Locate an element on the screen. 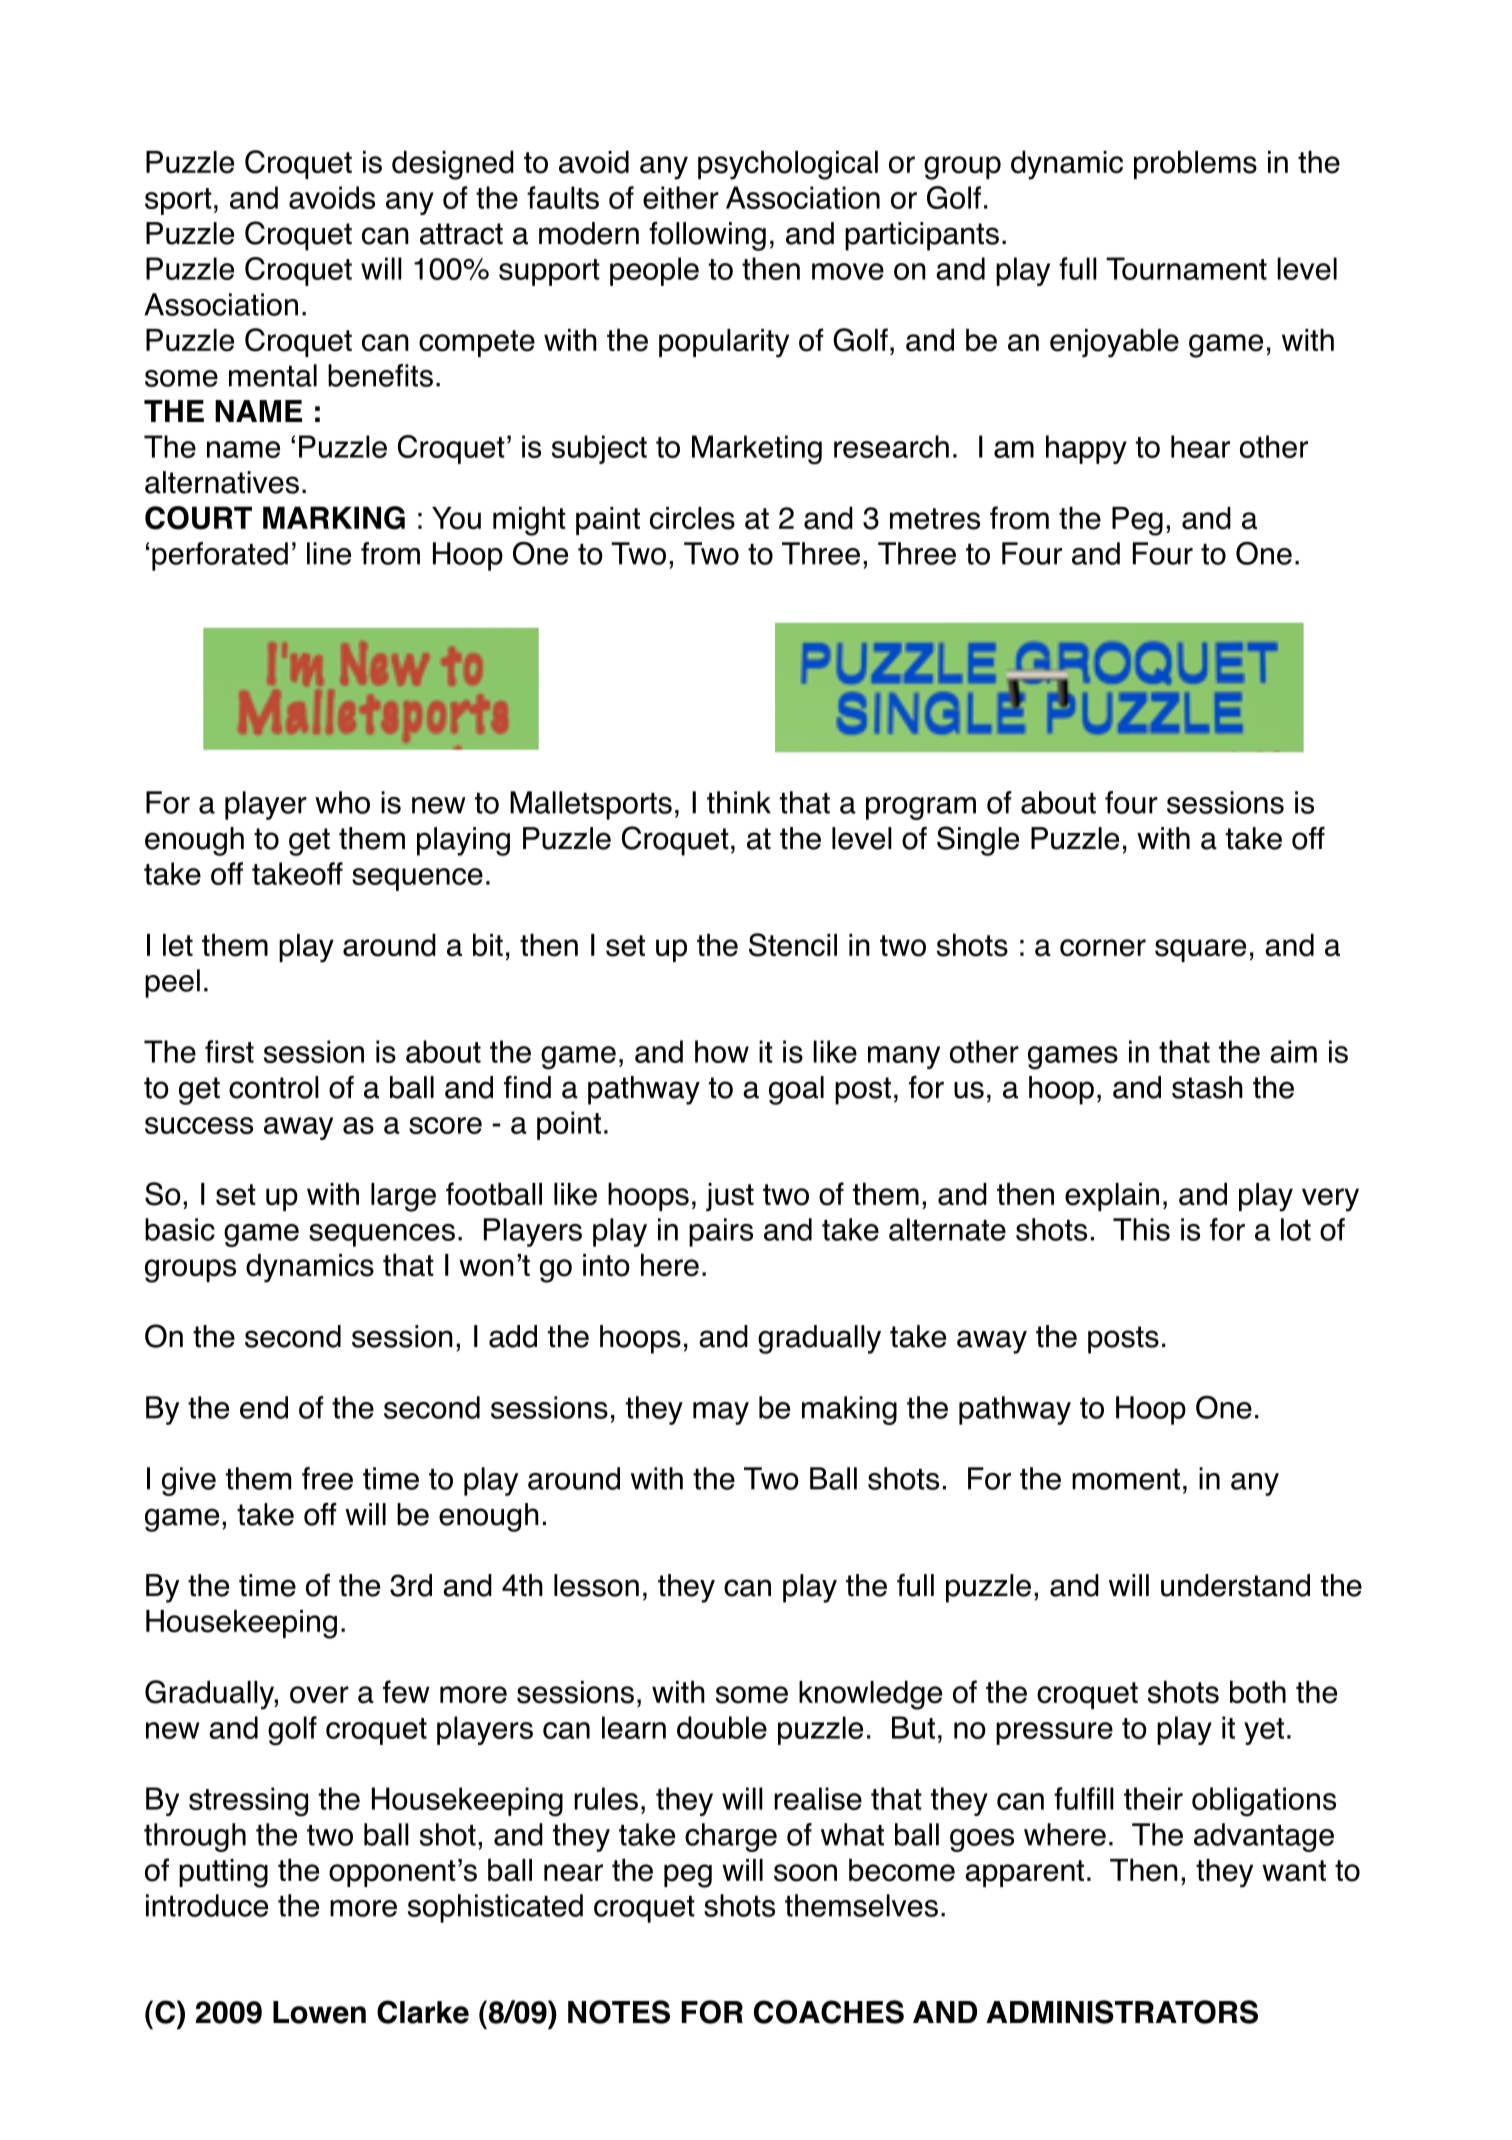  may is located at coordinates (721, 1413).
